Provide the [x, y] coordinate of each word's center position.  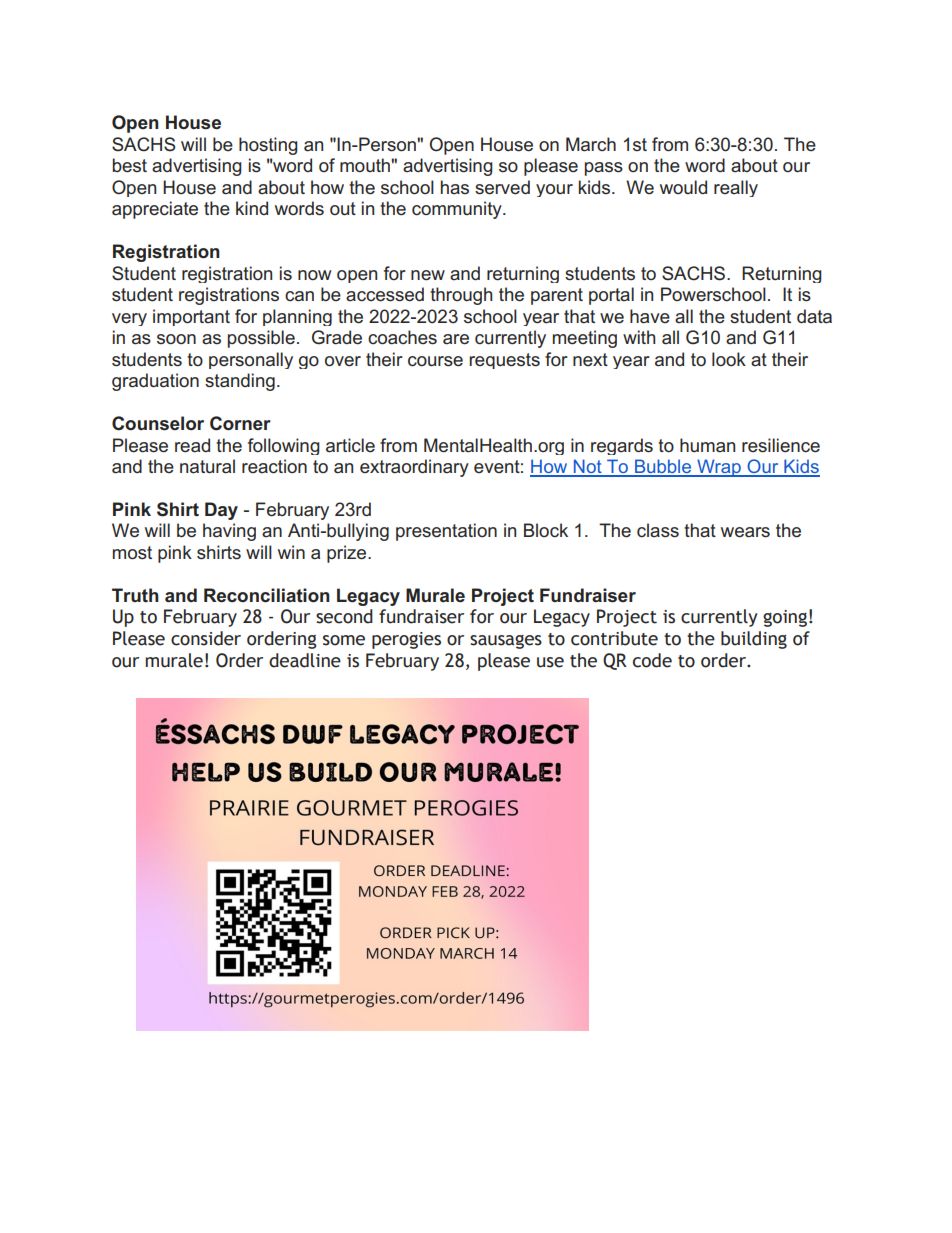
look [729, 359]
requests [504, 361]
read [192, 445]
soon [176, 339]
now [314, 275]
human [707, 445]
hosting [268, 146]
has [455, 187]
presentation [446, 532]
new [428, 275]
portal [611, 296]
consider [206, 638]
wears [745, 532]
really [736, 188]
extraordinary [414, 468]
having [229, 532]
